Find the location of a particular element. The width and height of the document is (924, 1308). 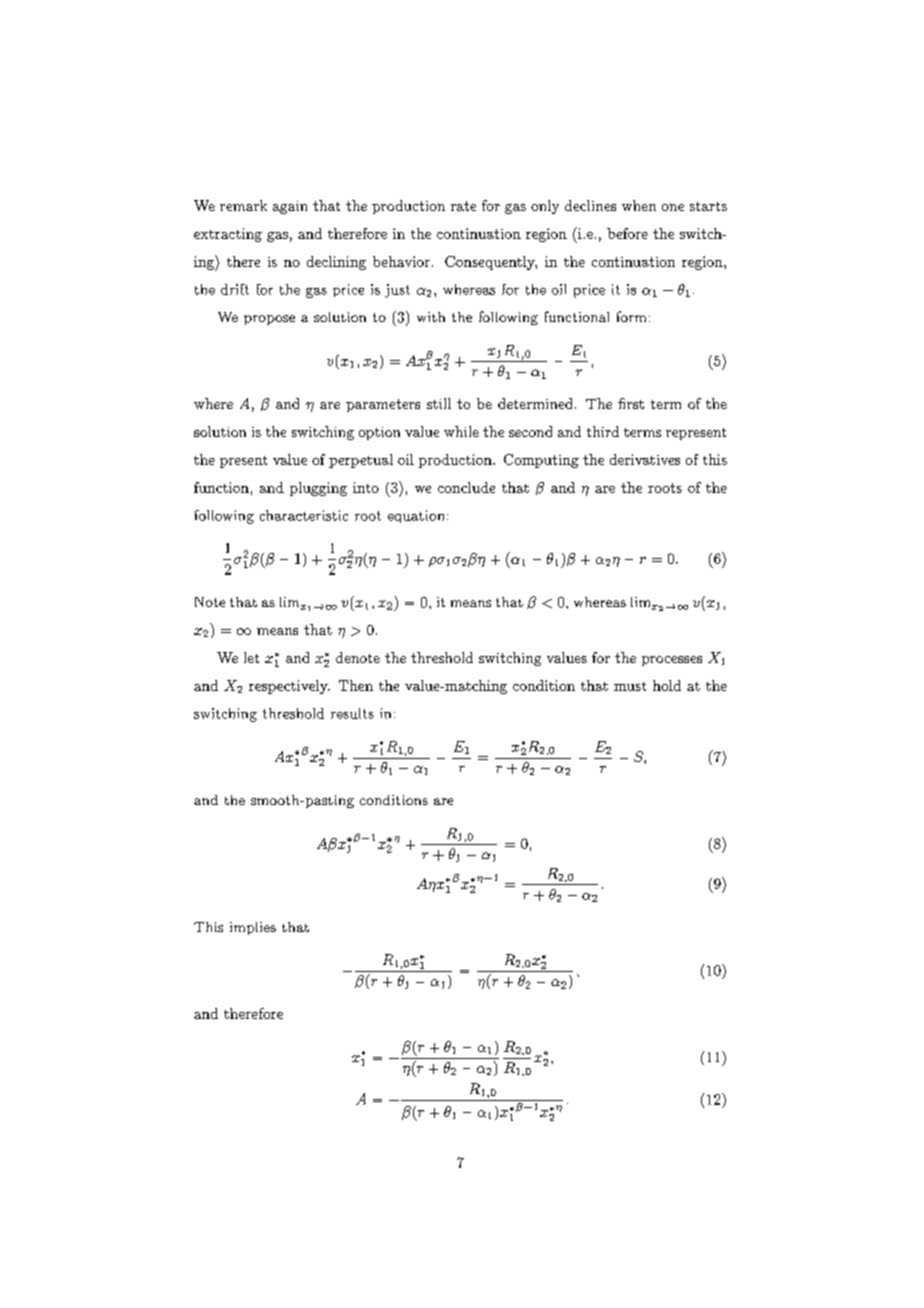

again is located at coordinates (290, 207).
